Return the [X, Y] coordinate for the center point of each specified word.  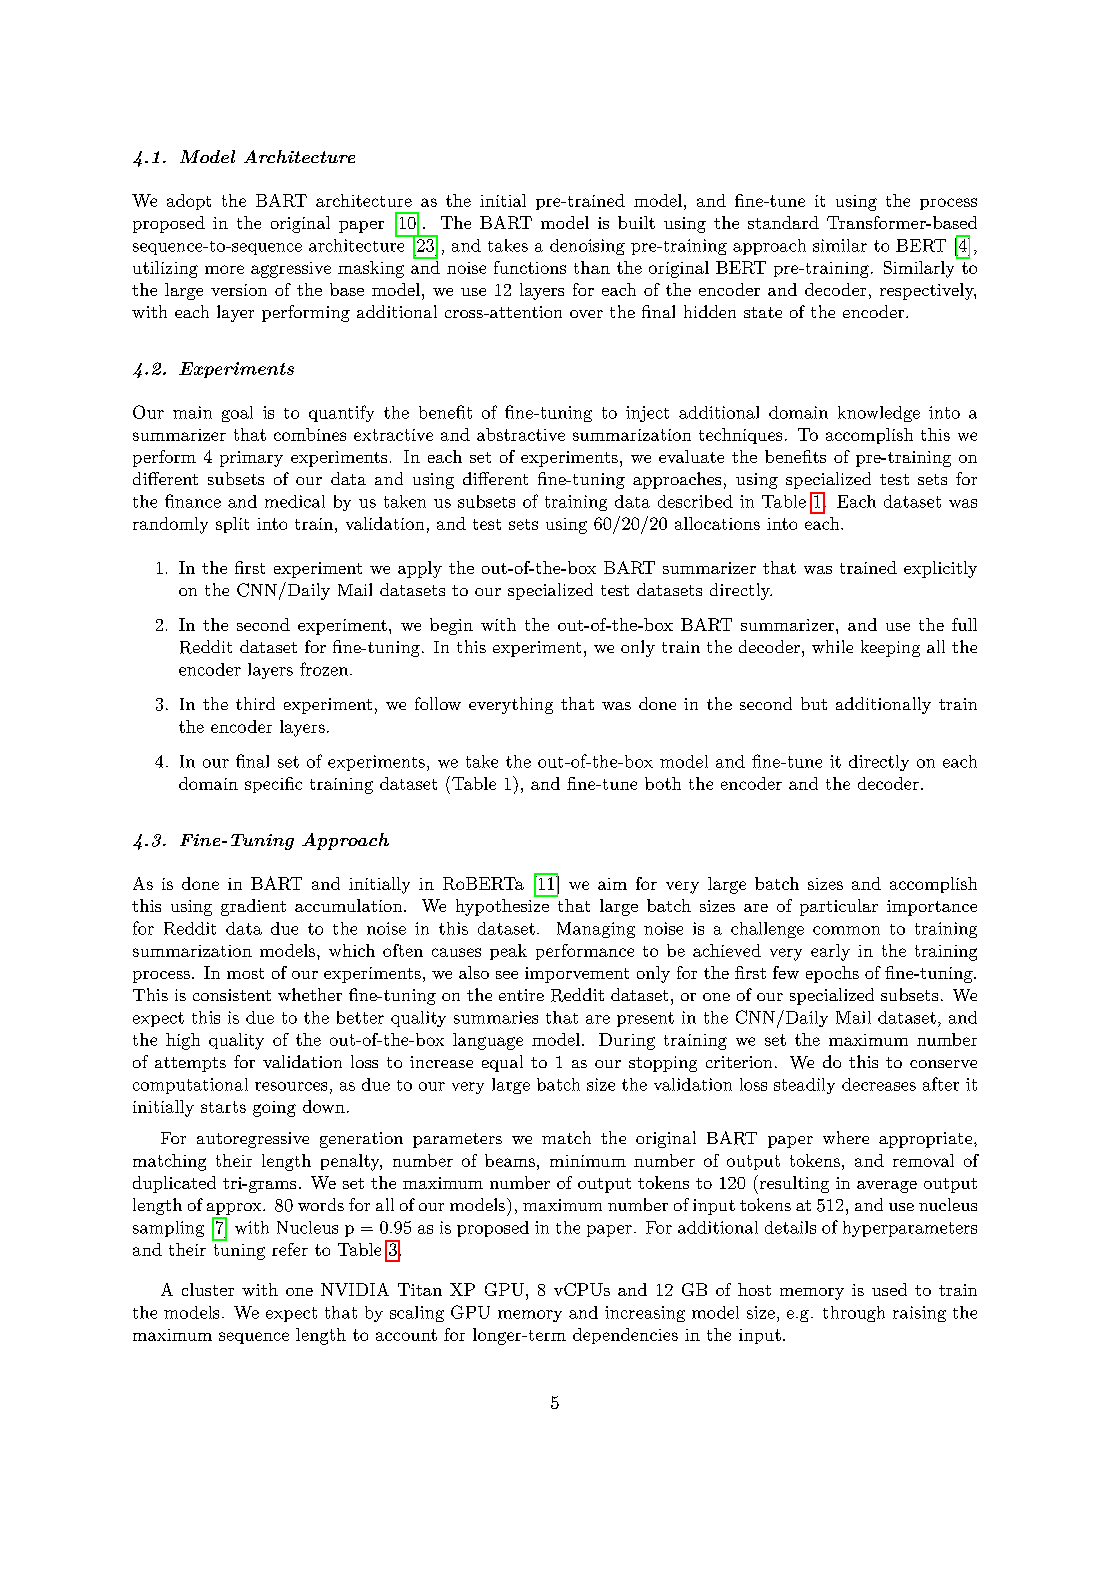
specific [273, 785]
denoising [587, 247]
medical [295, 501]
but [814, 703]
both [663, 783]
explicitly [940, 569]
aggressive [291, 270]
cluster [208, 1289]
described [695, 501]
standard [783, 222]
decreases [879, 1084]
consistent [232, 995]
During [627, 1041]
